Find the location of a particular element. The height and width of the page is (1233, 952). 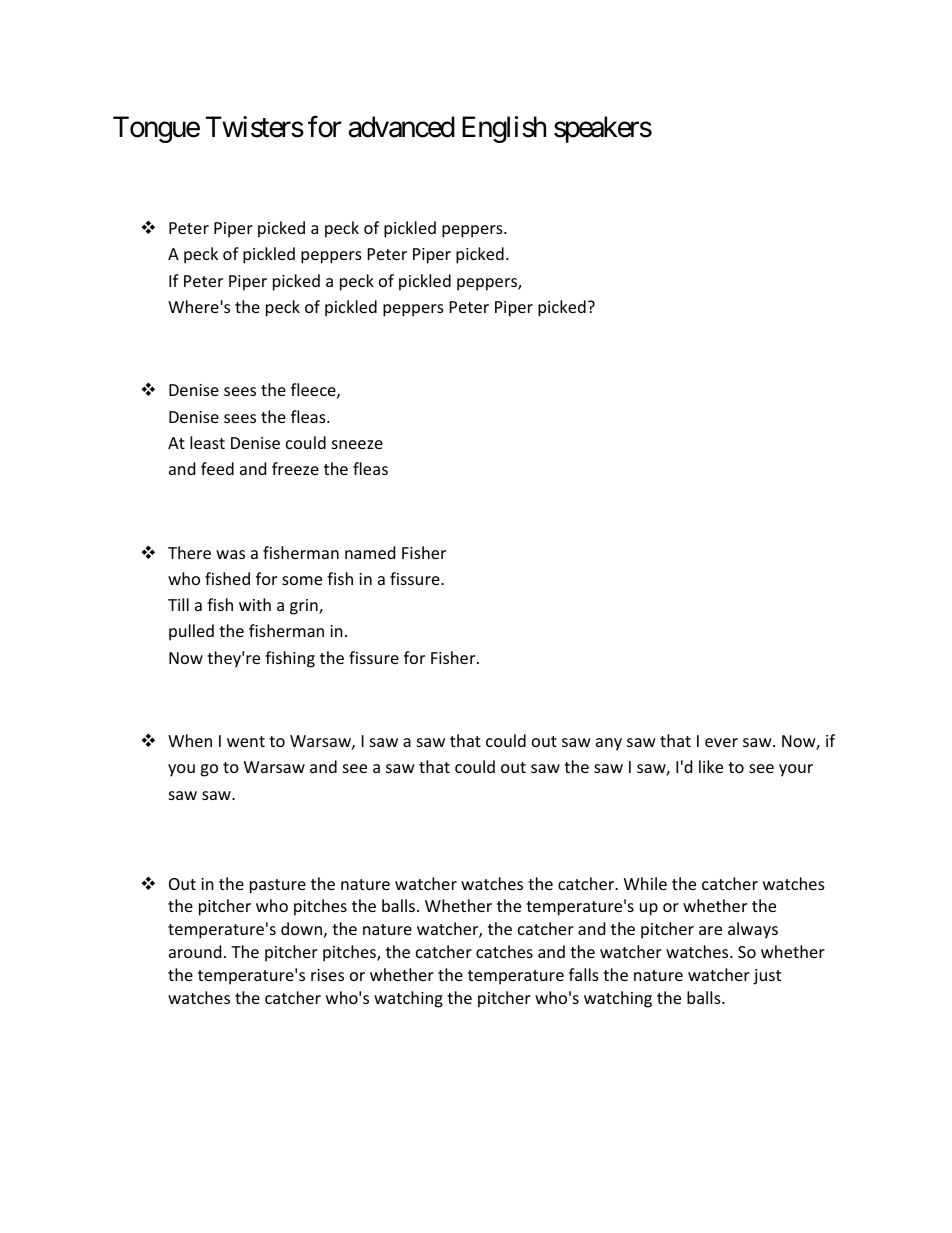

went is located at coordinates (246, 741).
